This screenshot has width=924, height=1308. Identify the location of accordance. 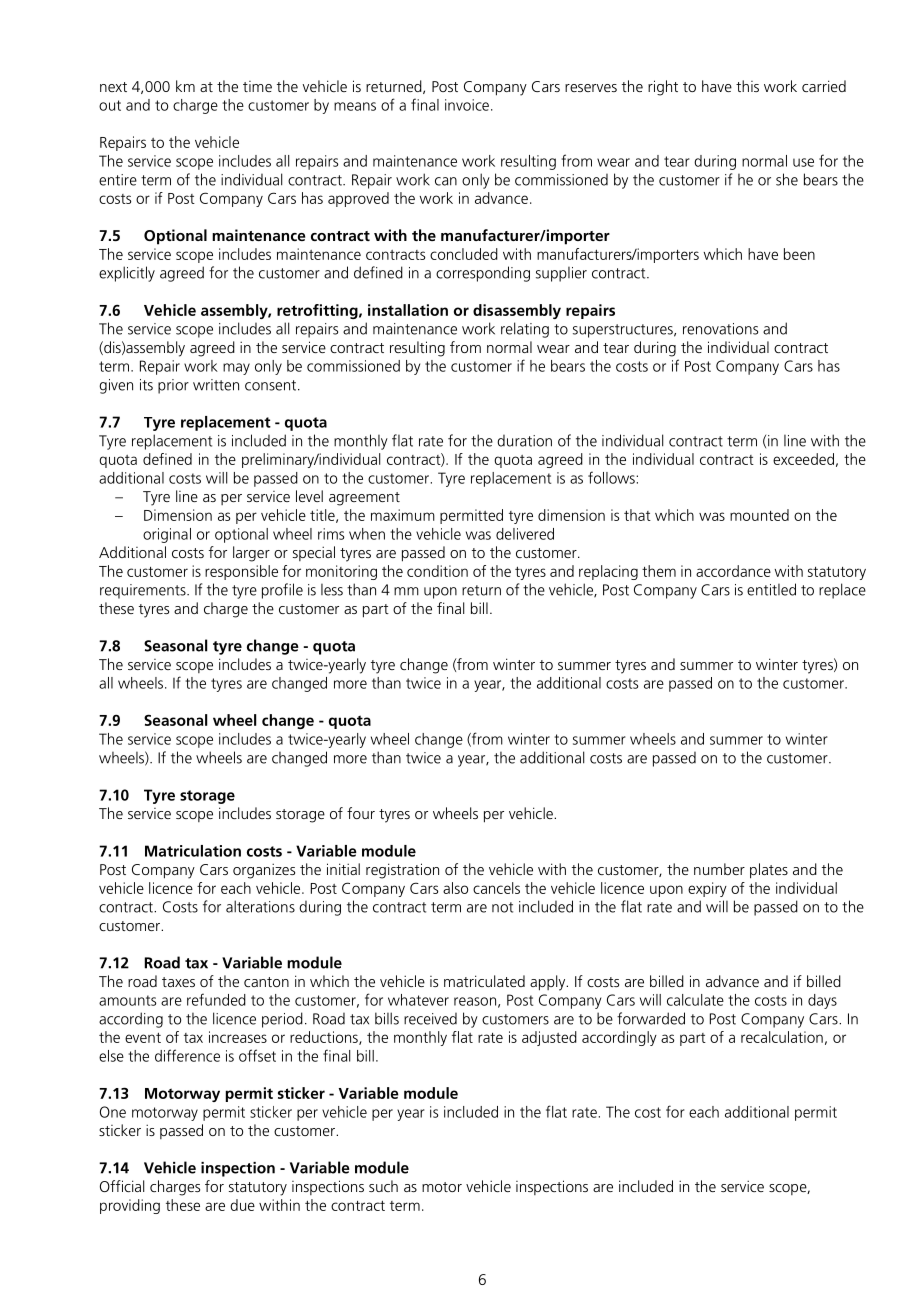
(733, 571).
